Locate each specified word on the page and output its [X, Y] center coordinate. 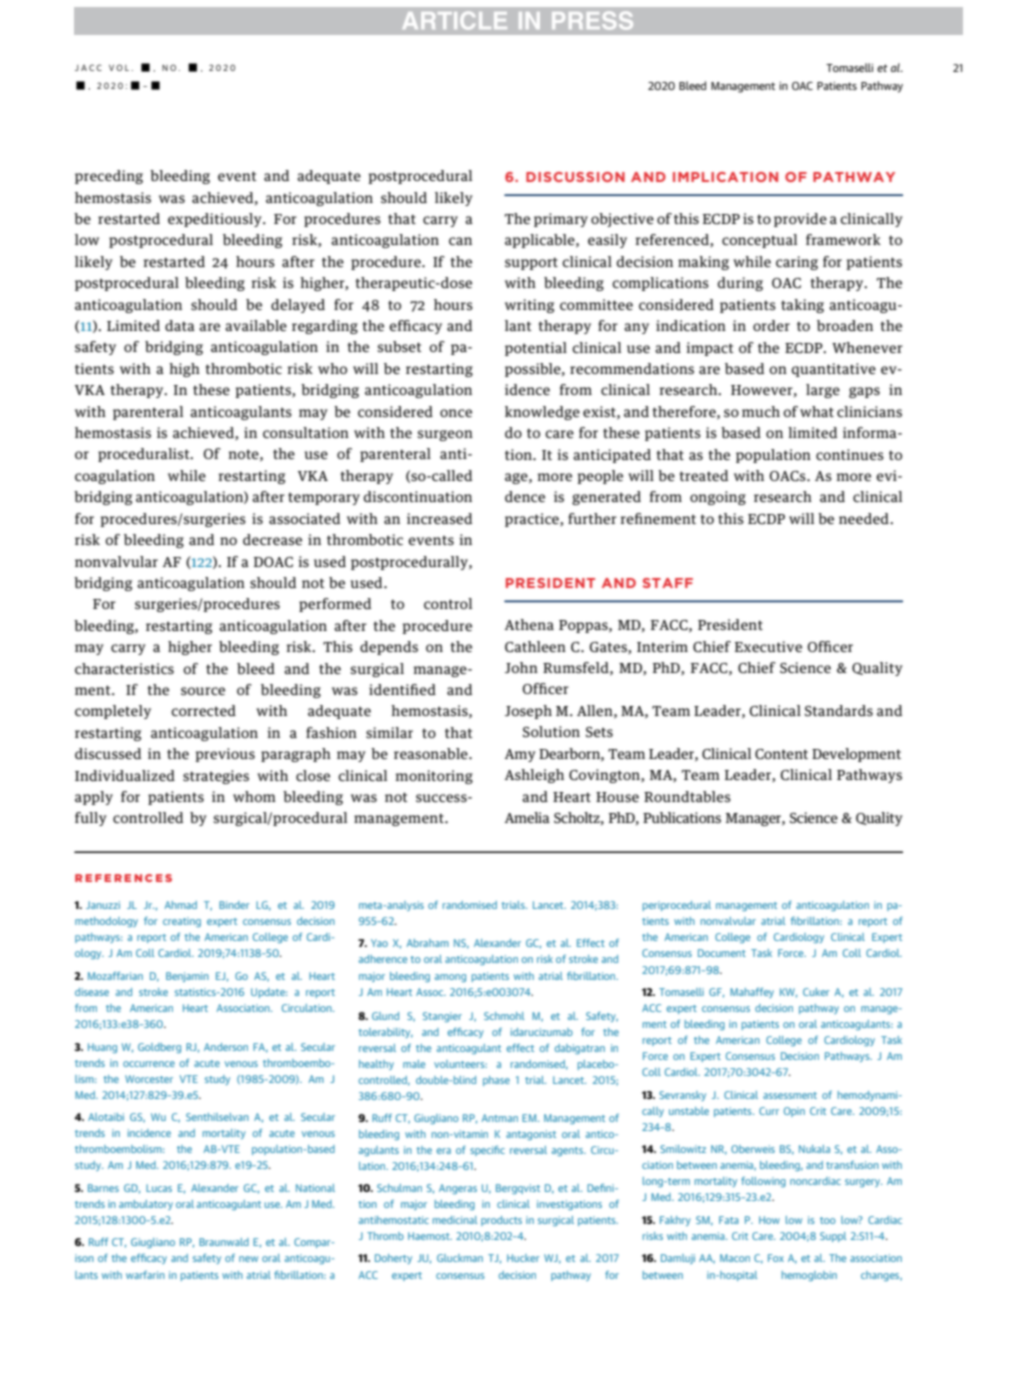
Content [781, 754]
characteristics [124, 668]
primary [561, 220]
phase [496, 1081]
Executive [768, 646]
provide [800, 220]
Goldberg [159, 1048]
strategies [216, 777]
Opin [794, 1112]
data [180, 325]
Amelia [527, 817]
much [761, 411]
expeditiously [216, 220]
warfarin [145, 1275]
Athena [529, 624]
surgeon [445, 435]
